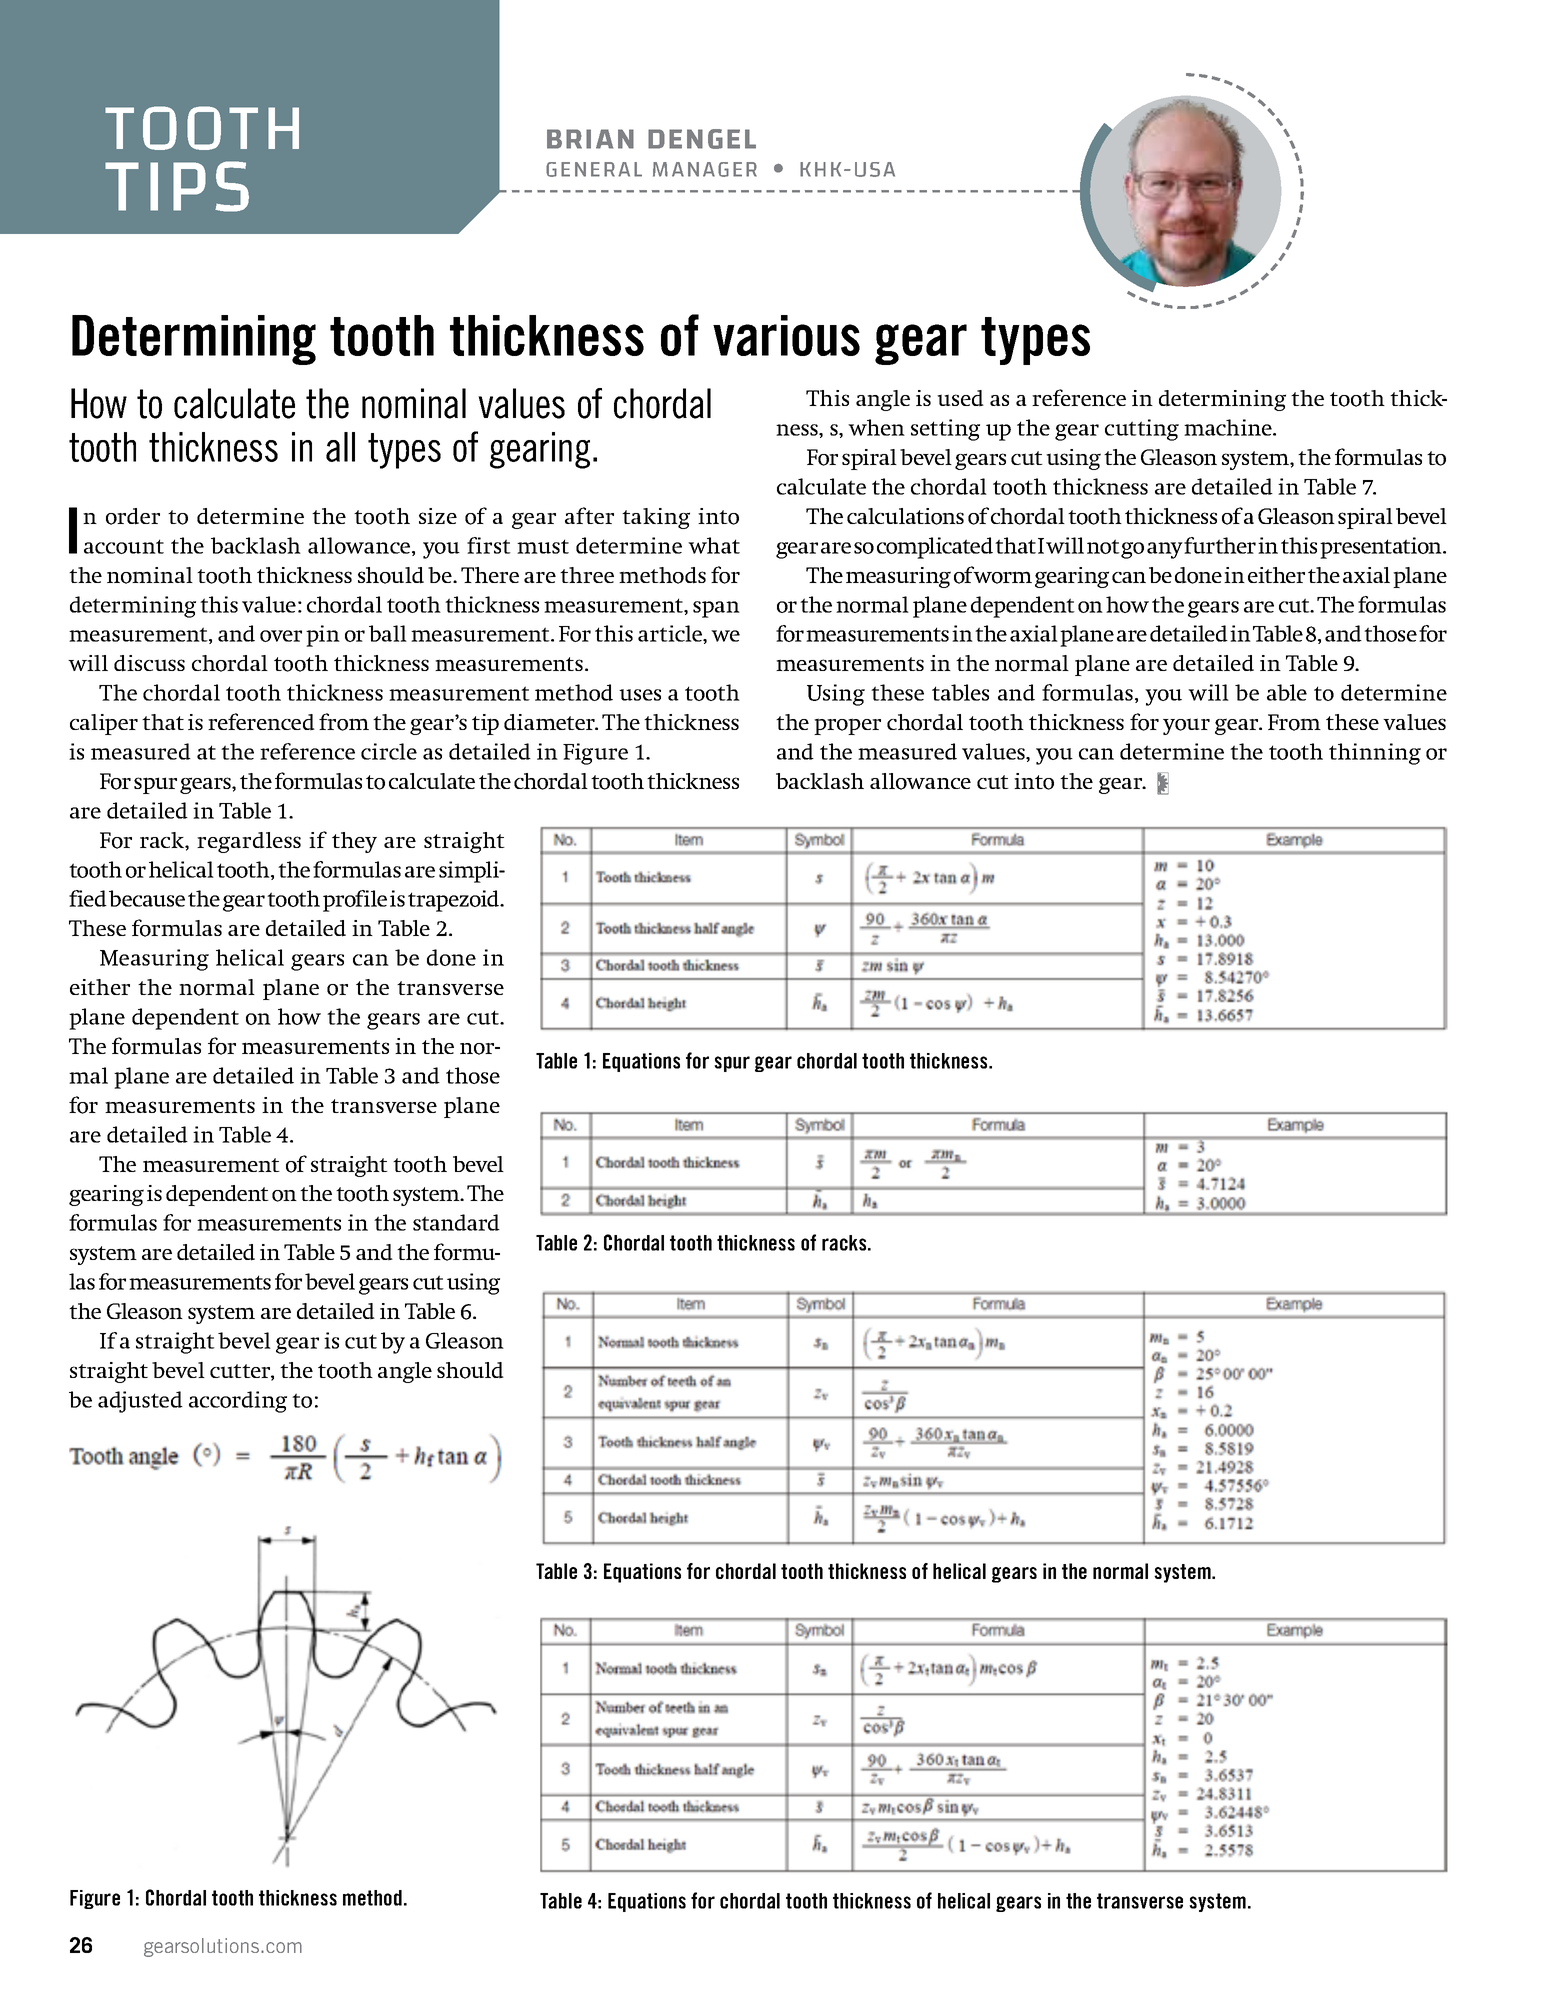  What do you see at coordinates (656, 518) in the page?
I see `taking` at bounding box center [656, 518].
